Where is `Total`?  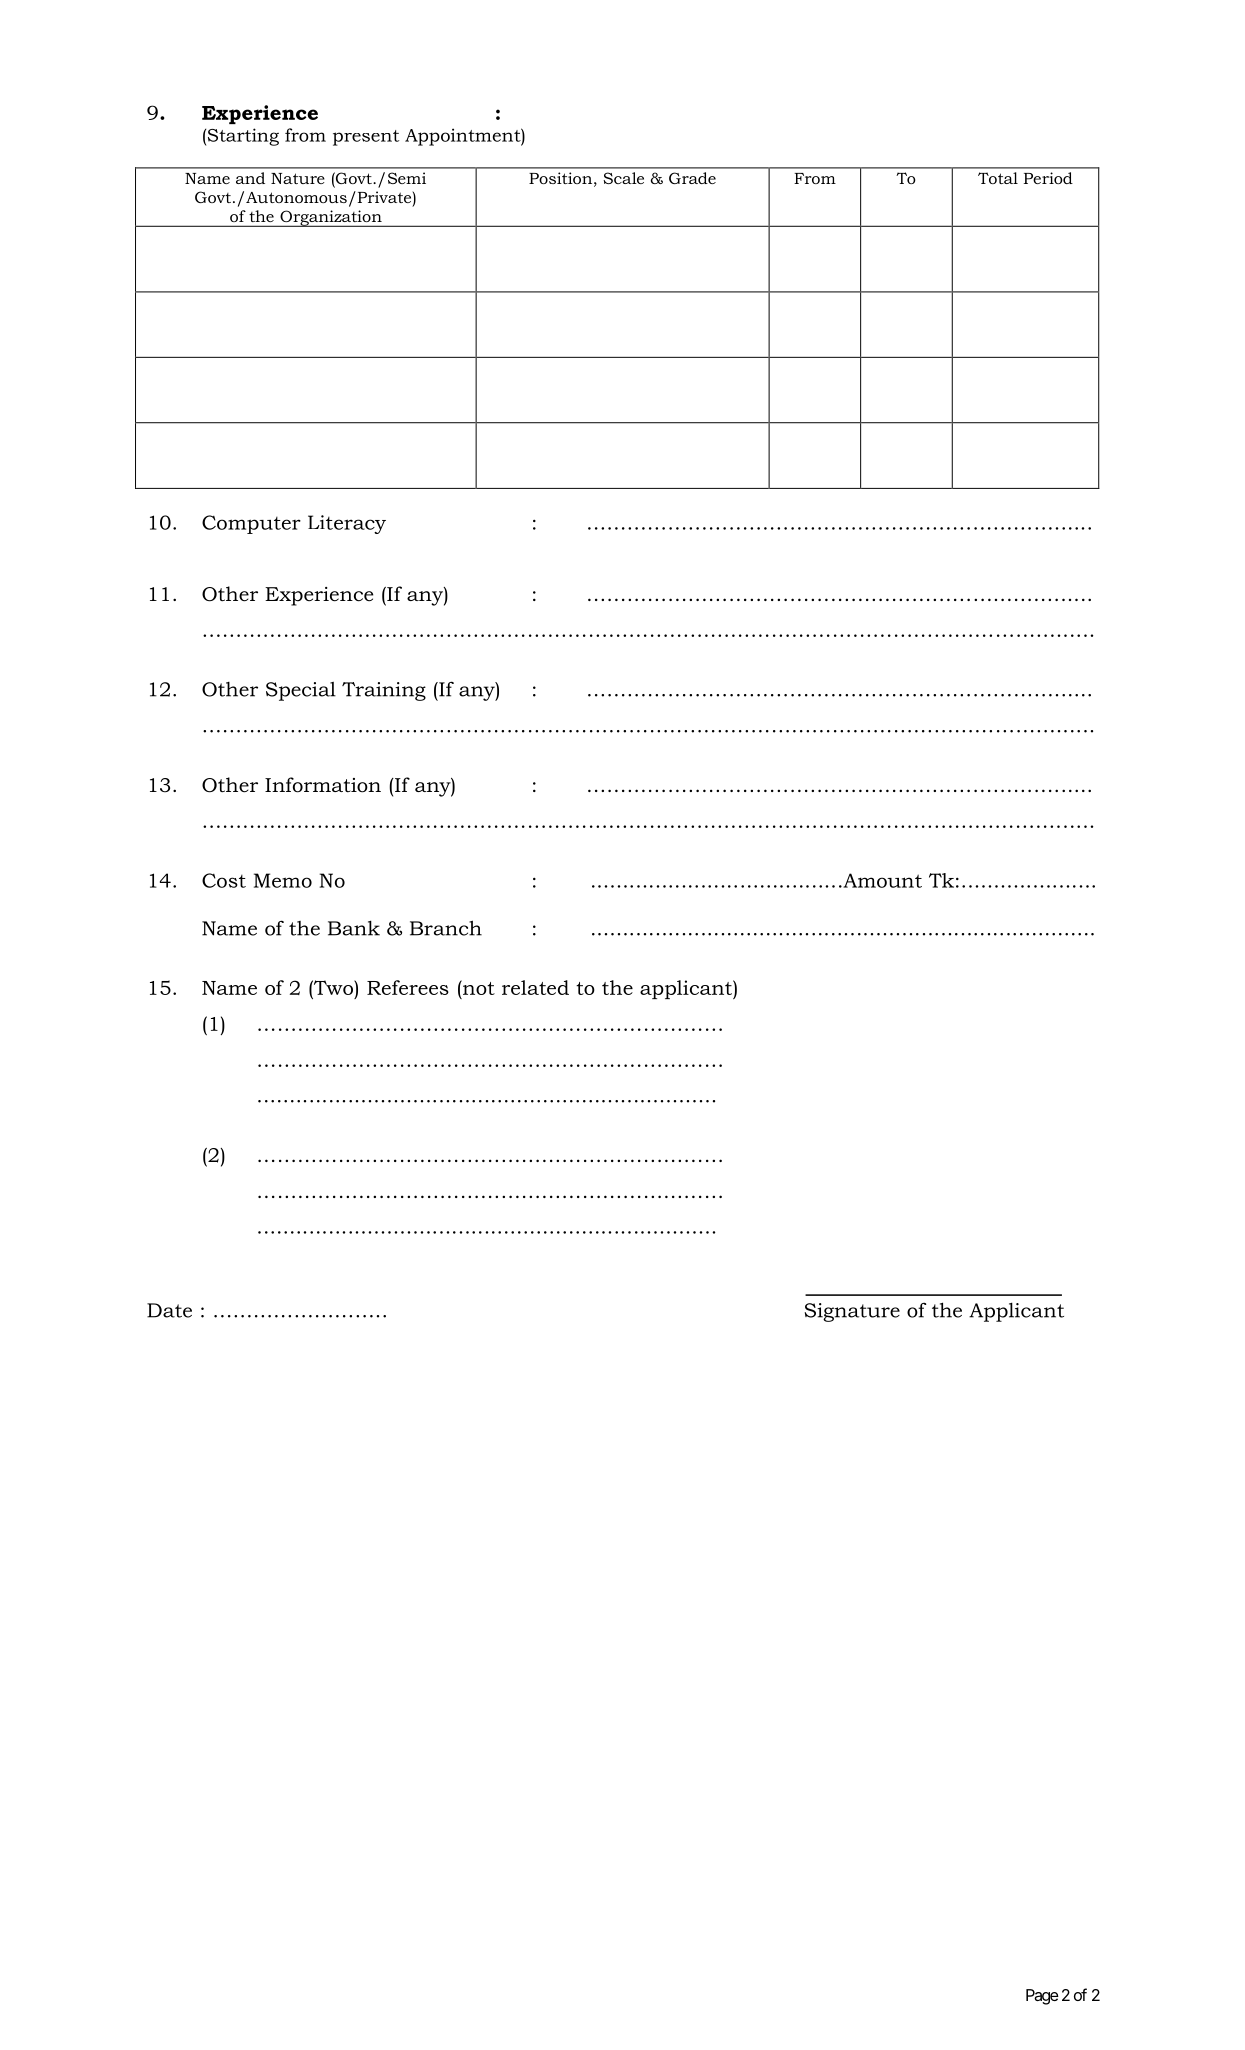 Total is located at coordinates (998, 178).
